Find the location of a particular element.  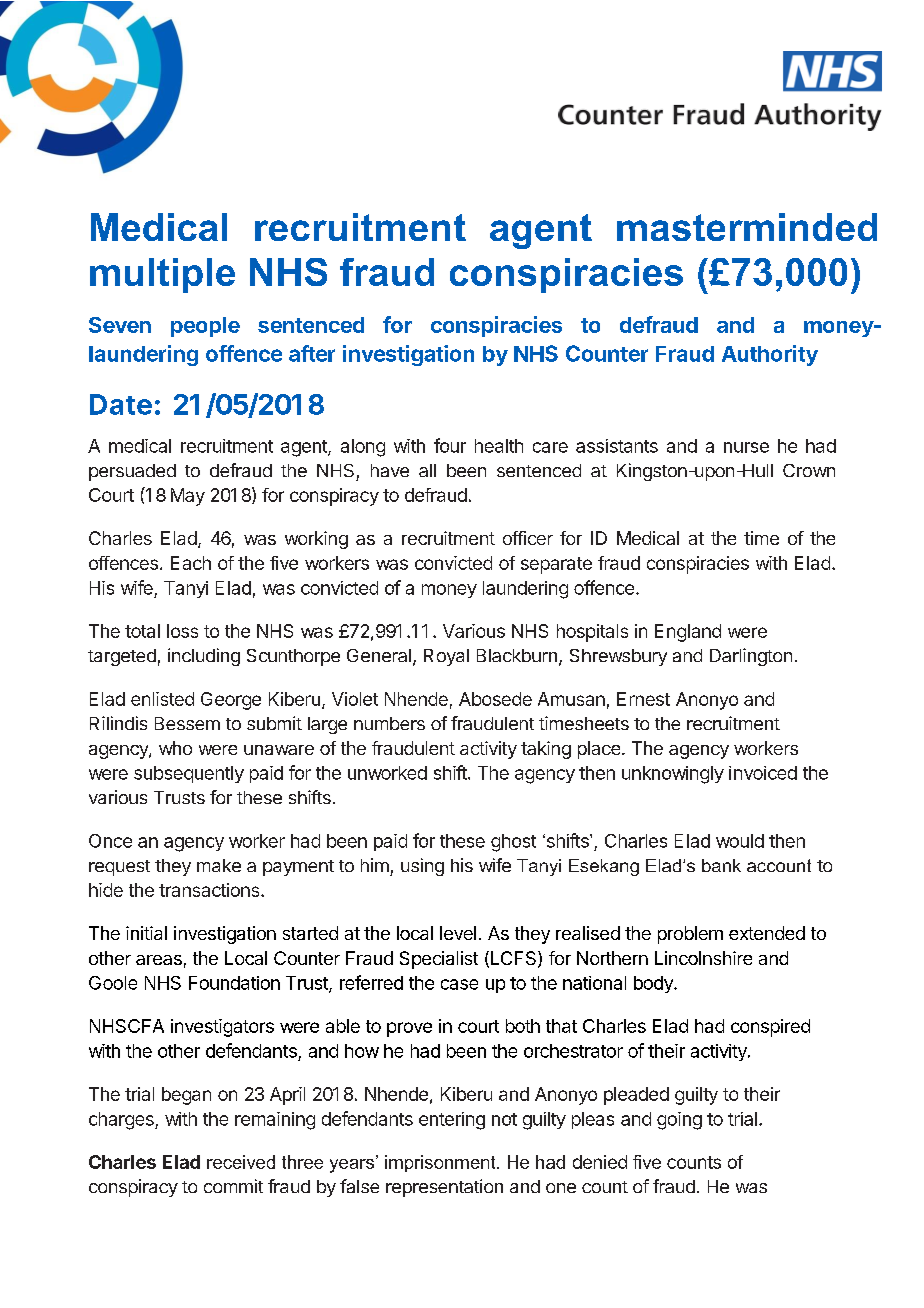

nurse is located at coordinates (746, 447).
